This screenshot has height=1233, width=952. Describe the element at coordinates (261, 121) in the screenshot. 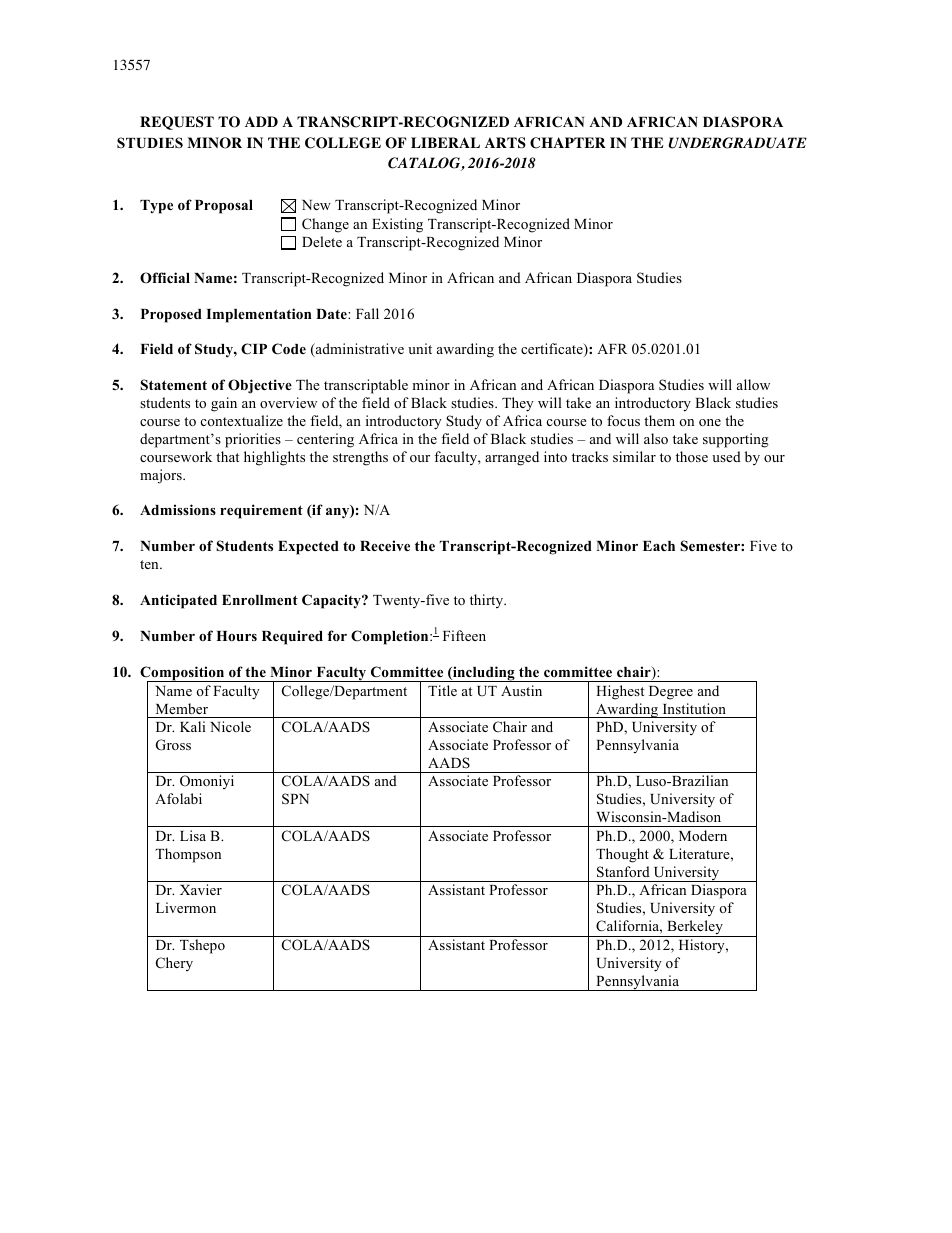

I see `ADD` at that location.
